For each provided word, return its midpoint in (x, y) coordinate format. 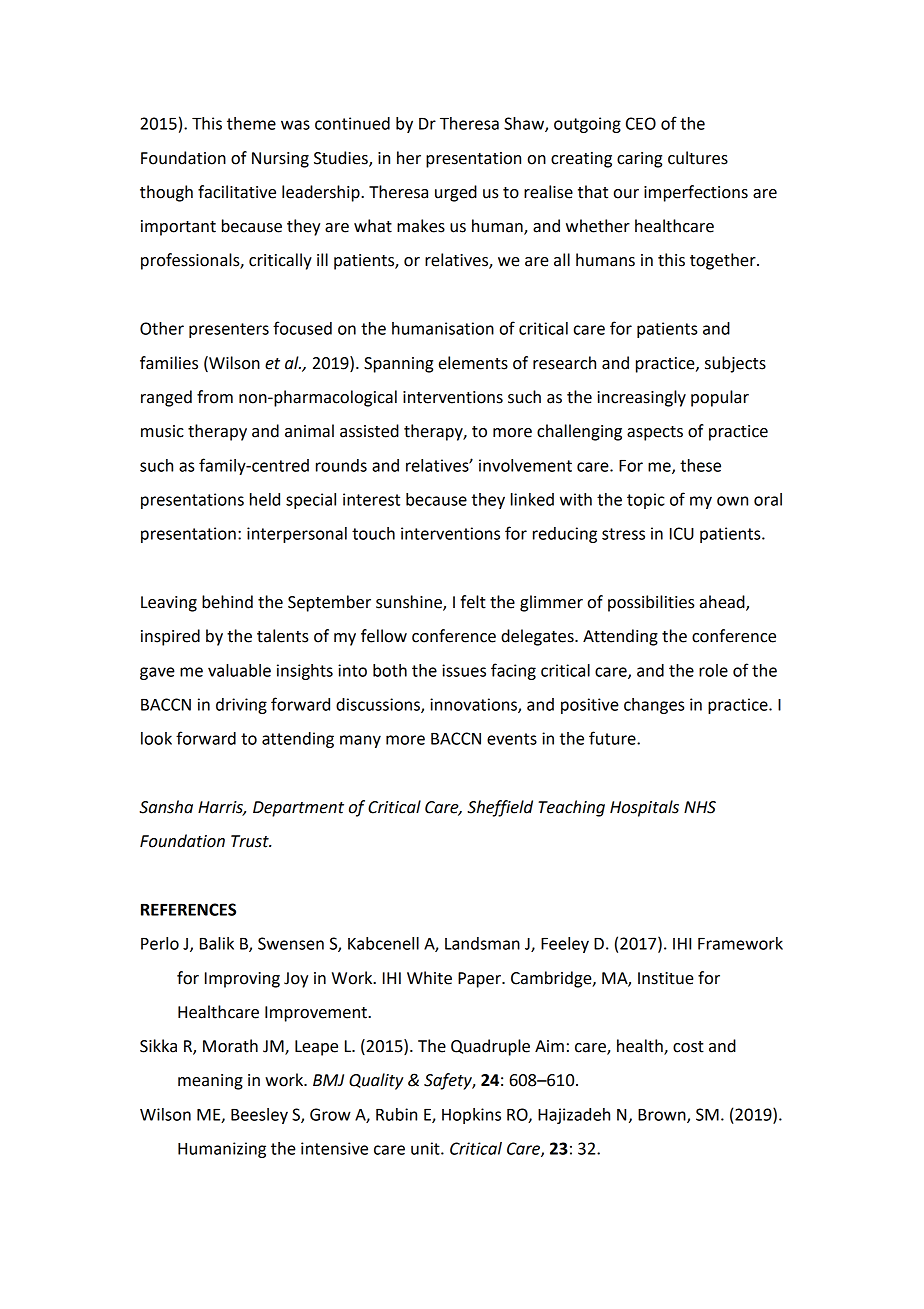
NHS (700, 807)
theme (251, 123)
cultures (698, 158)
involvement (525, 465)
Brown (663, 1116)
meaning (210, 1082)
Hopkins (471, 1116)
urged (456, 193)
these (700, 465)
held (265, 499)
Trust (251, 841)
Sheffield (500, 808)
